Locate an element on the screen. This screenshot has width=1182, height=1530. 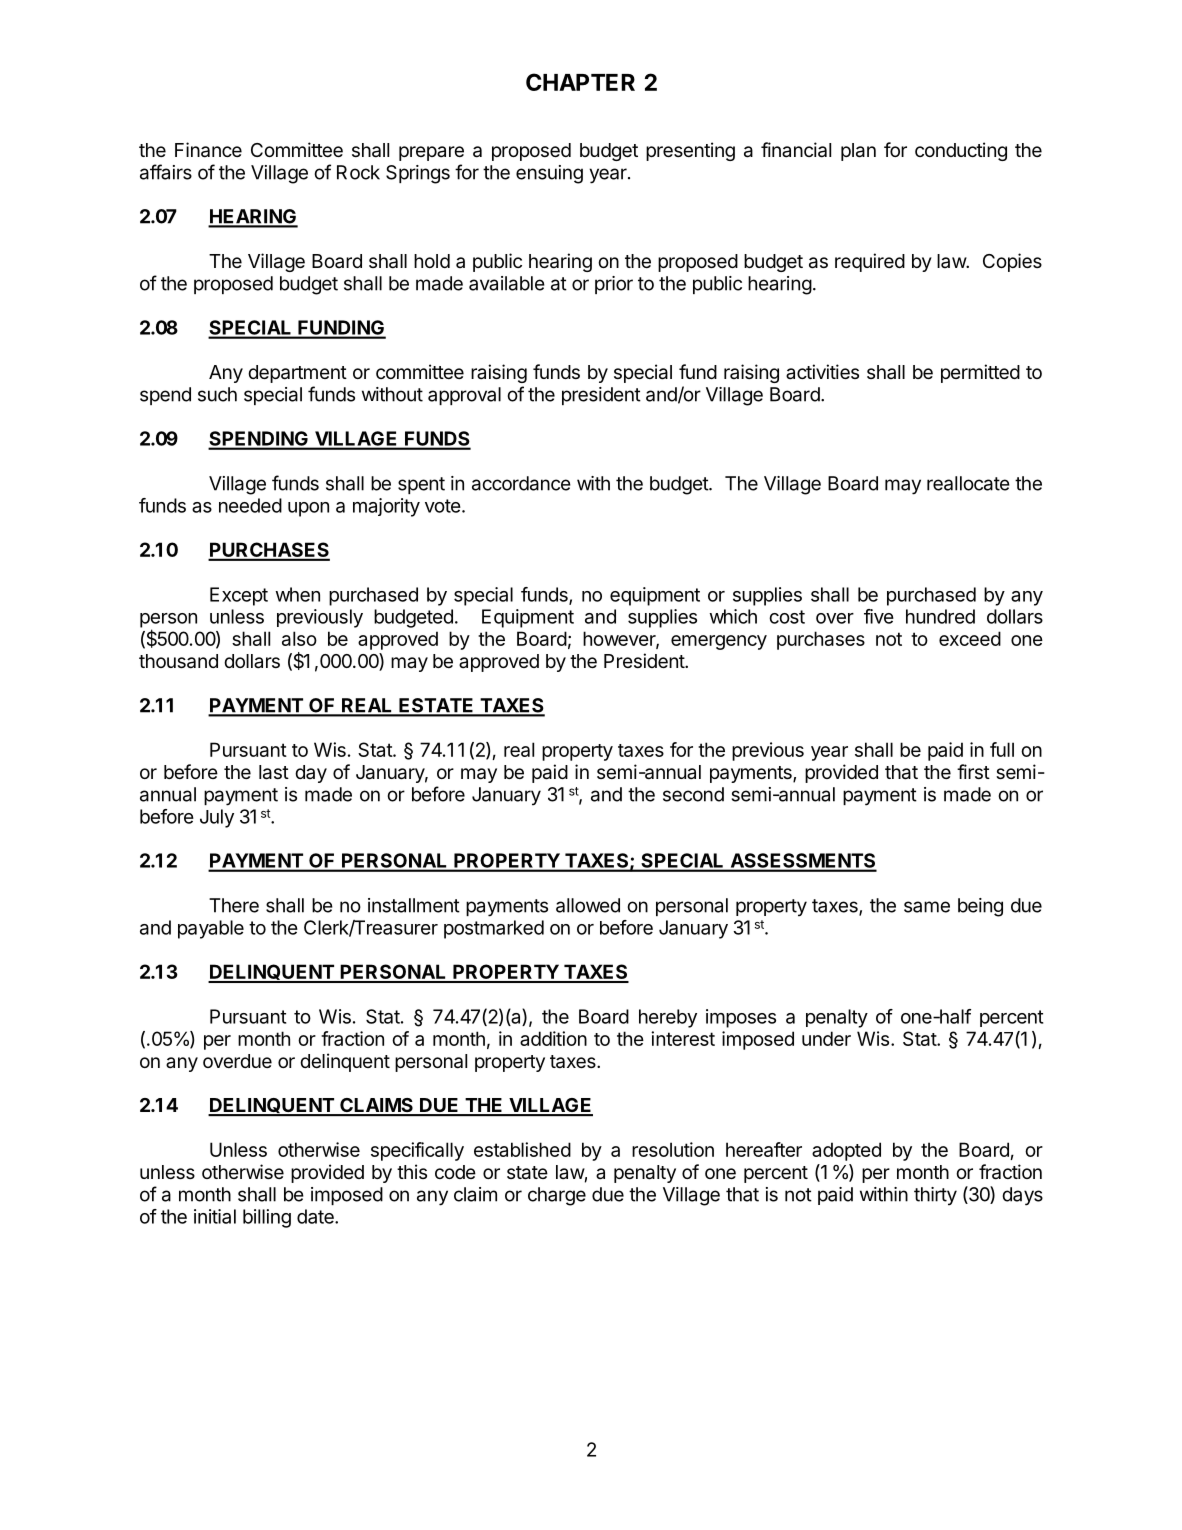
department is located at coordinates (297, 374).
